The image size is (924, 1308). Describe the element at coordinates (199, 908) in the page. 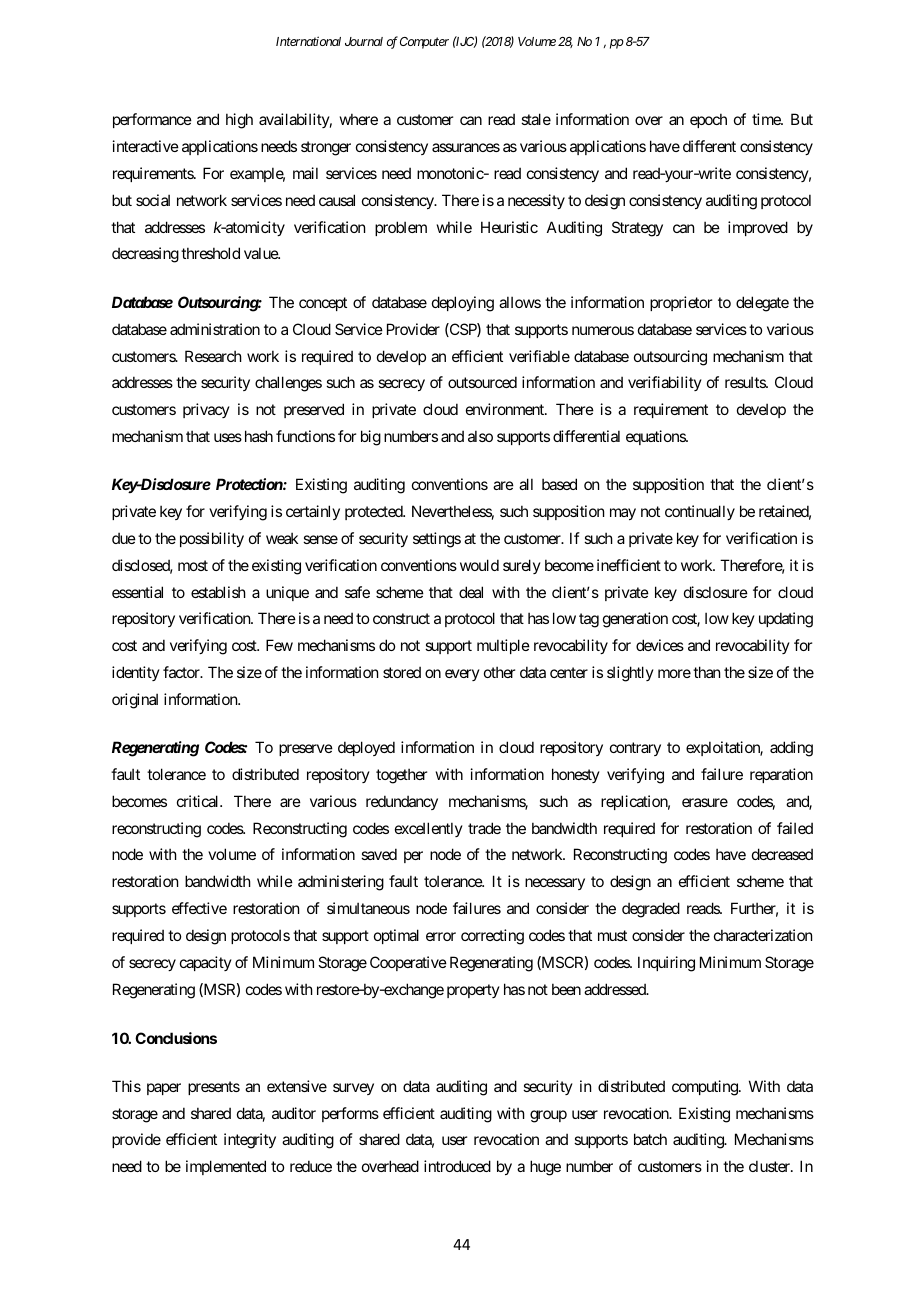

I see `effective` at that location.
